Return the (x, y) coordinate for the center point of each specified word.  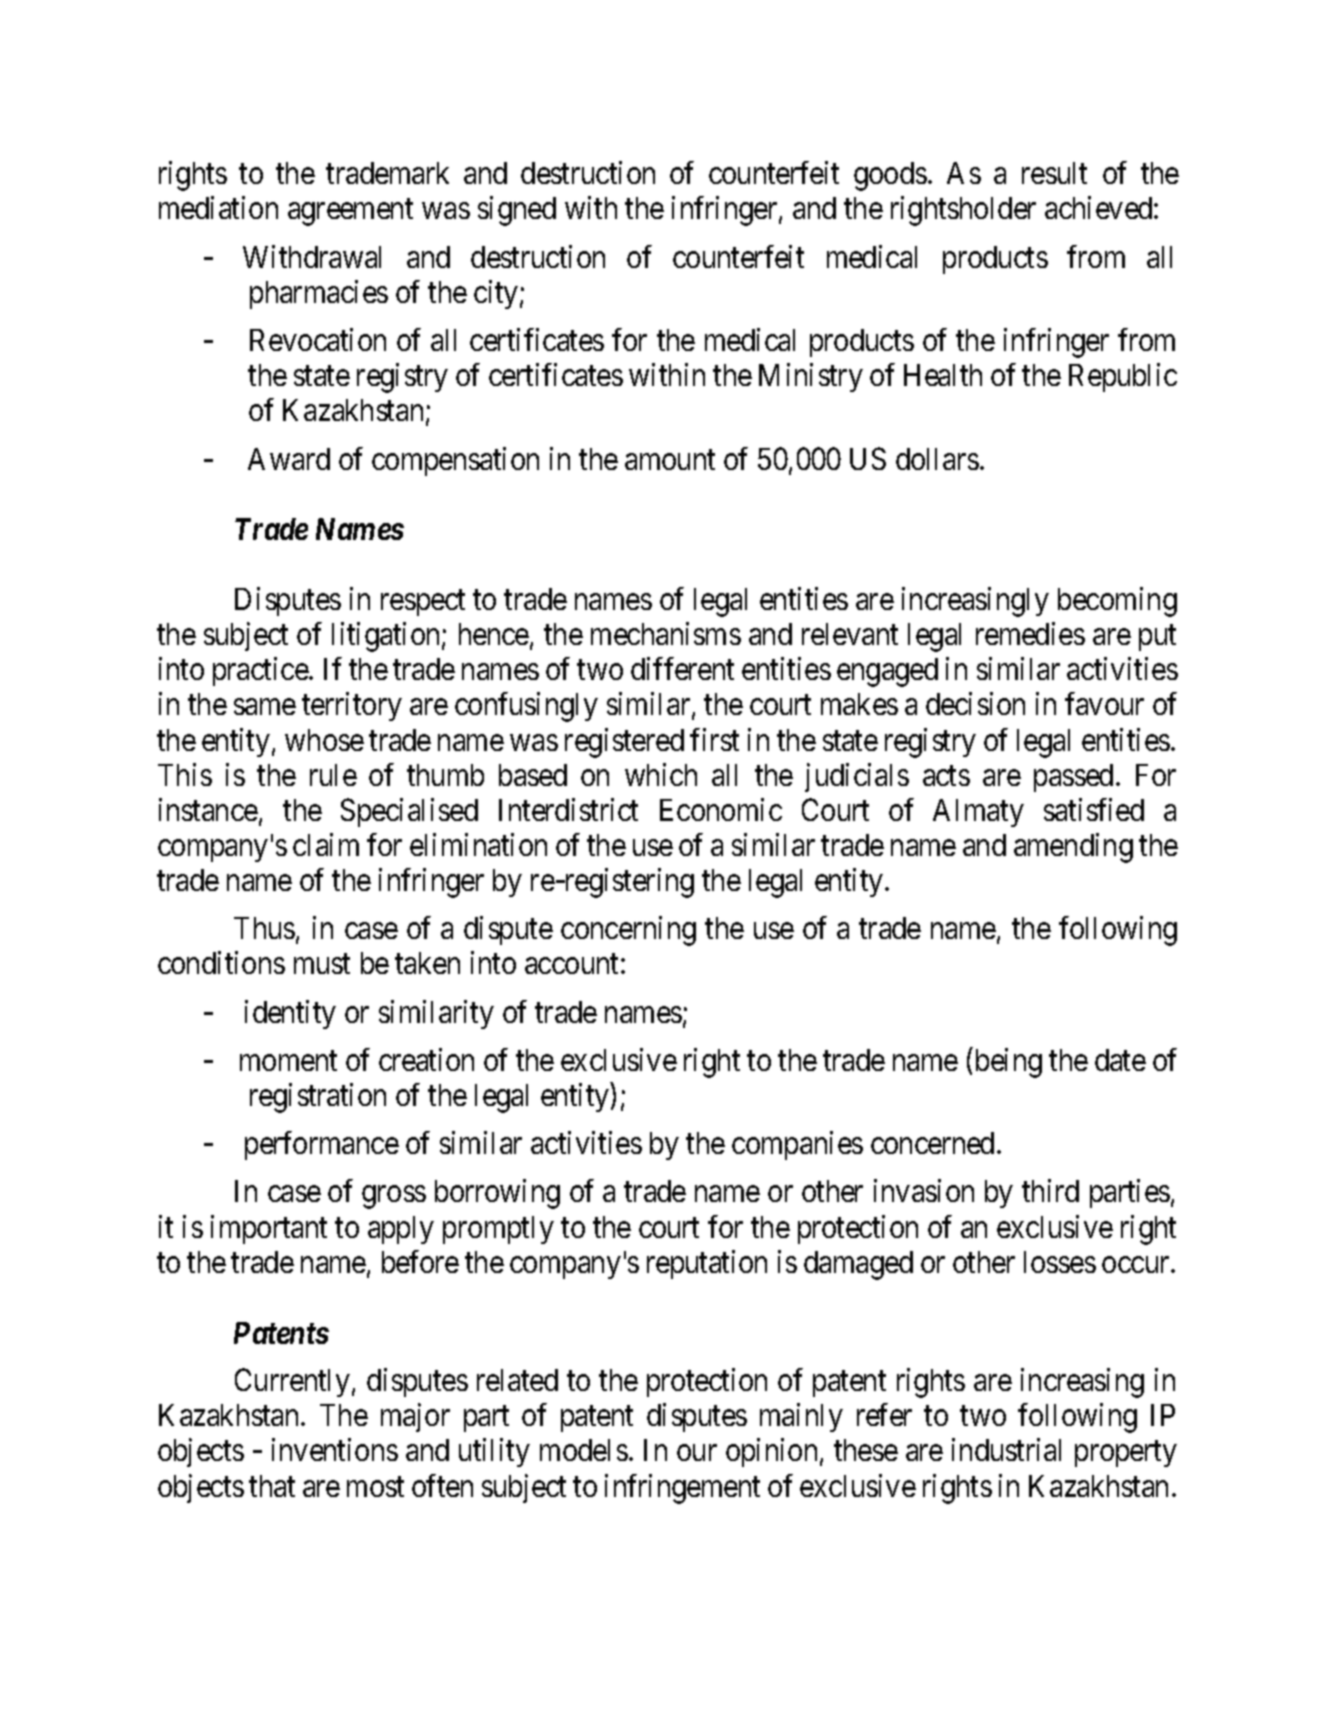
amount (670, 460)
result (1054, 173)
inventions (335, 1450)
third (1050, 1191)
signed (517, 211)
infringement (682, 1489)
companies (797, 1145)
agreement (350, 213)
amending (1073, 848)
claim (326, 844)
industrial (1006, 1450)
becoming (1117, 602)
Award (289, 459)
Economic (721, 809)
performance (322, 1145)
